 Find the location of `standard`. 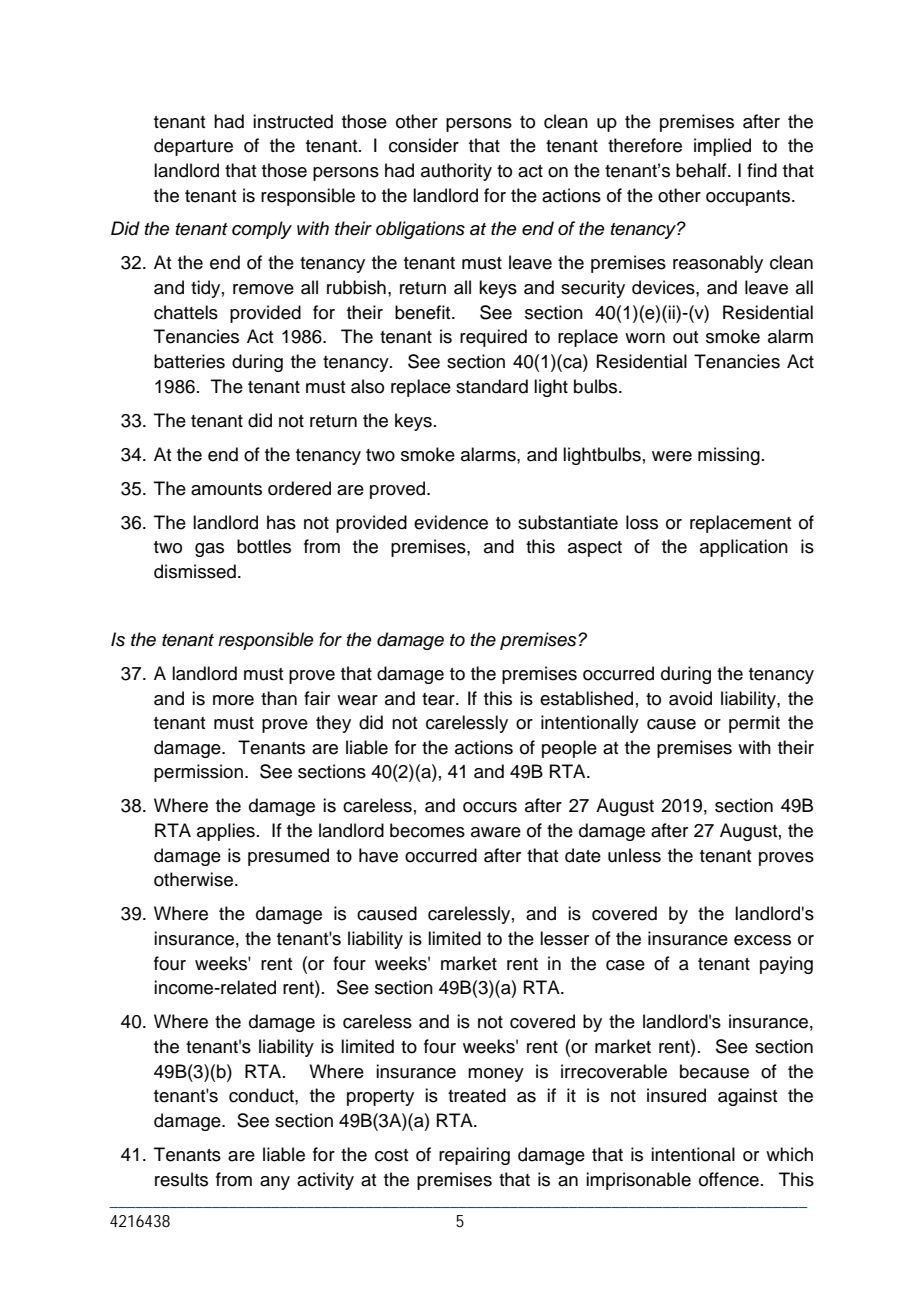

standard is located at coordinates (492, 386).
